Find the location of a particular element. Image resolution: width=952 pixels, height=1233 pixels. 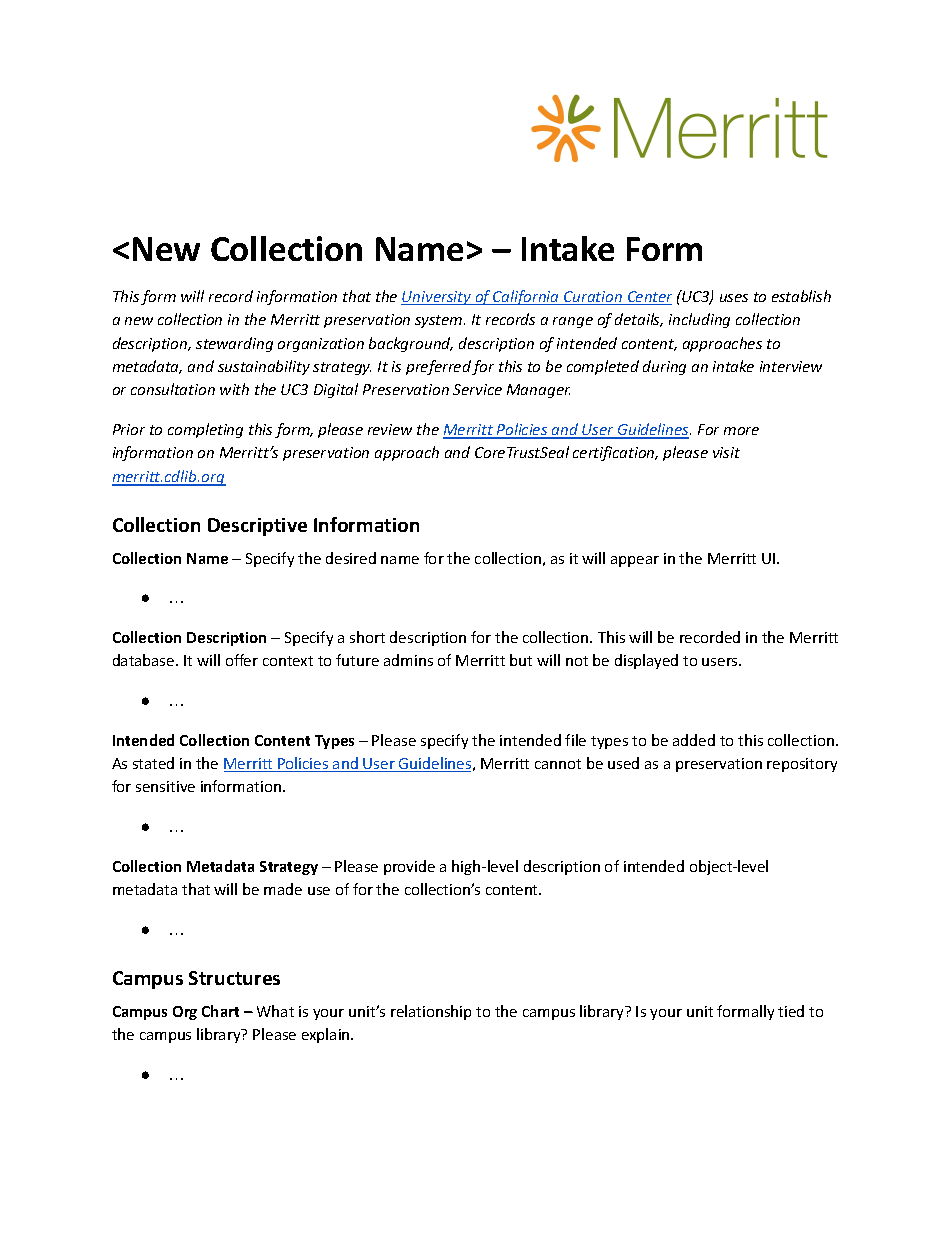

added is located at coordinates (694, 740).
